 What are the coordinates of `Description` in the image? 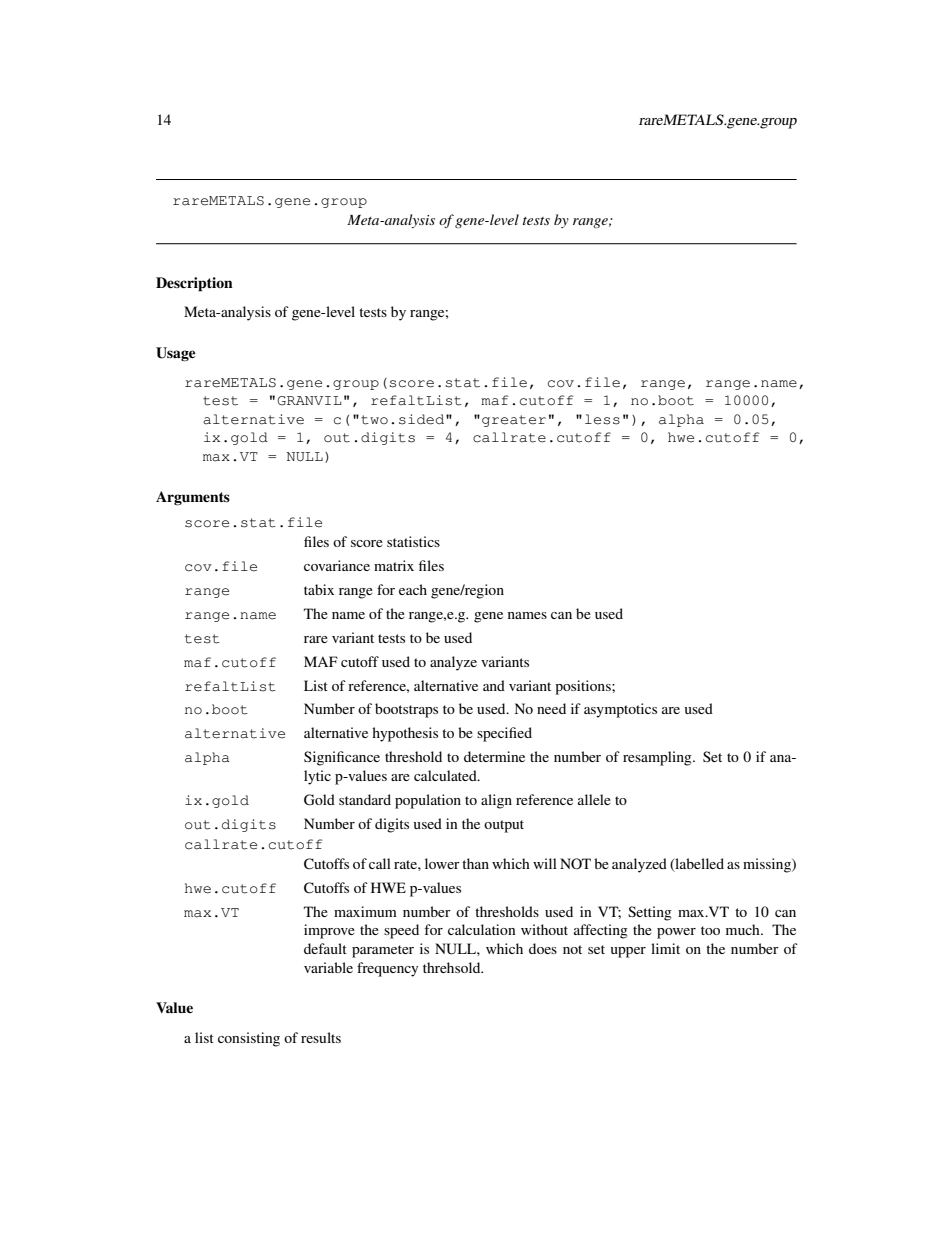 It's located at (194, 284).
